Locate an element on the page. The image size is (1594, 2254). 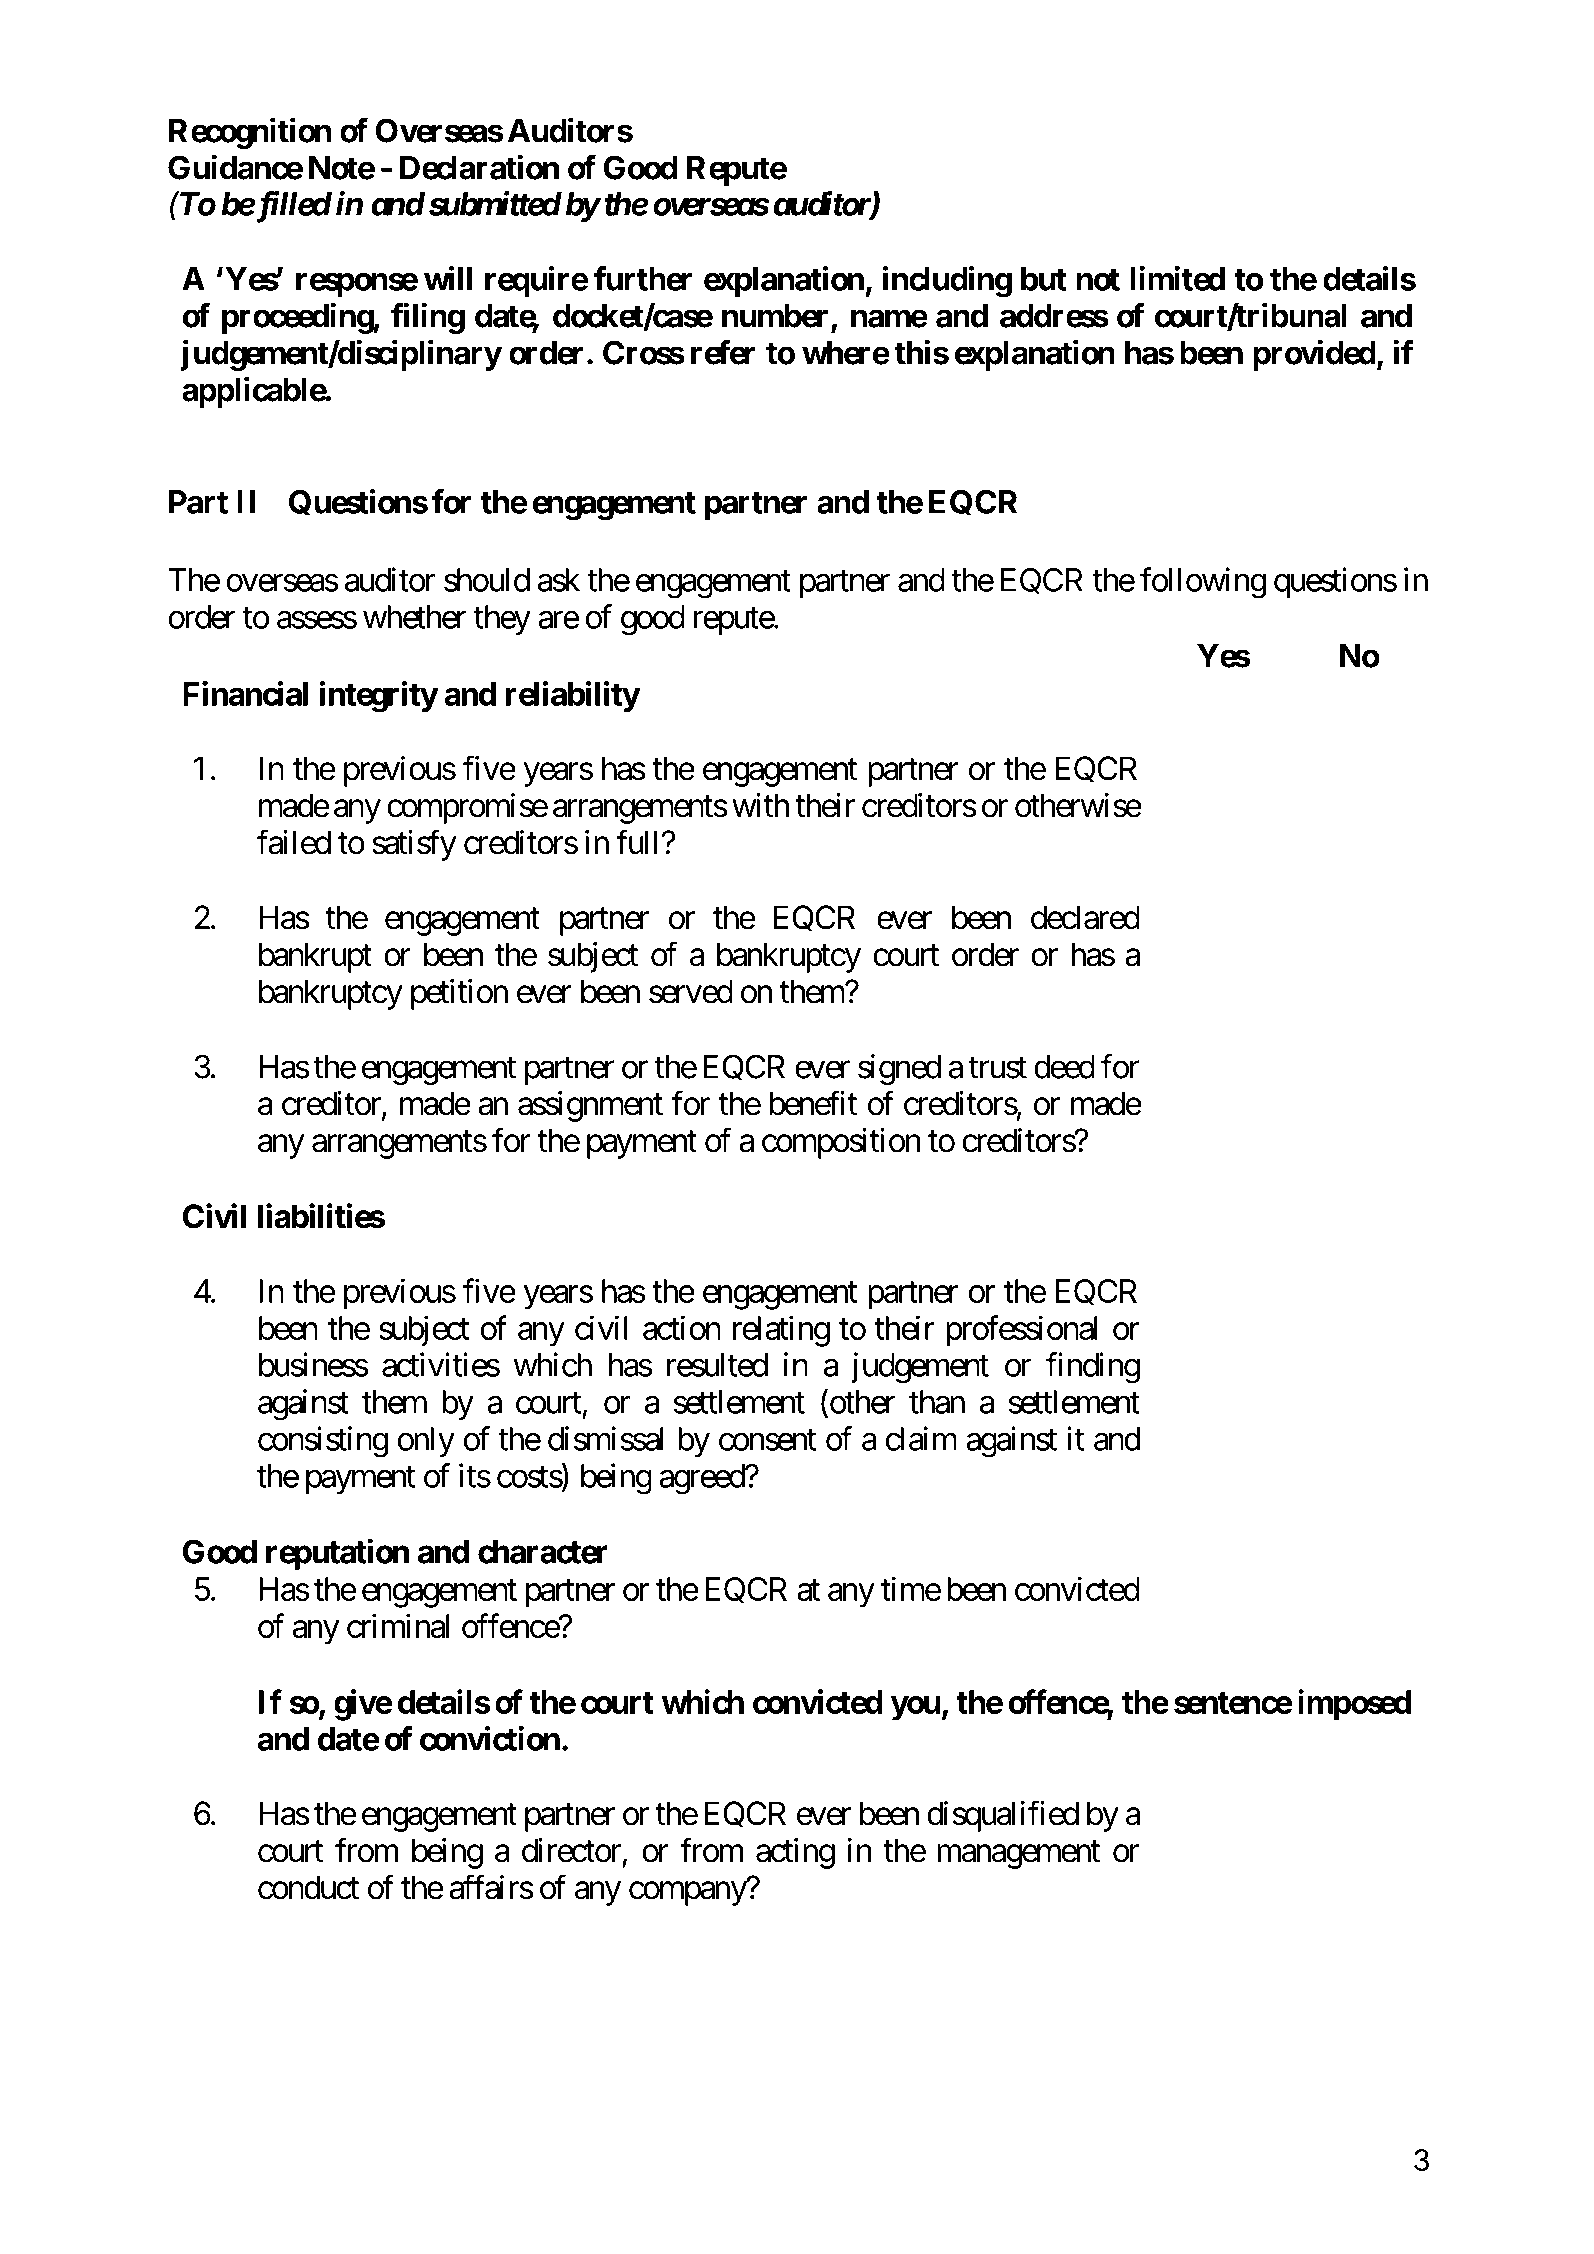
consent is located at coordinates (767, 1440).
